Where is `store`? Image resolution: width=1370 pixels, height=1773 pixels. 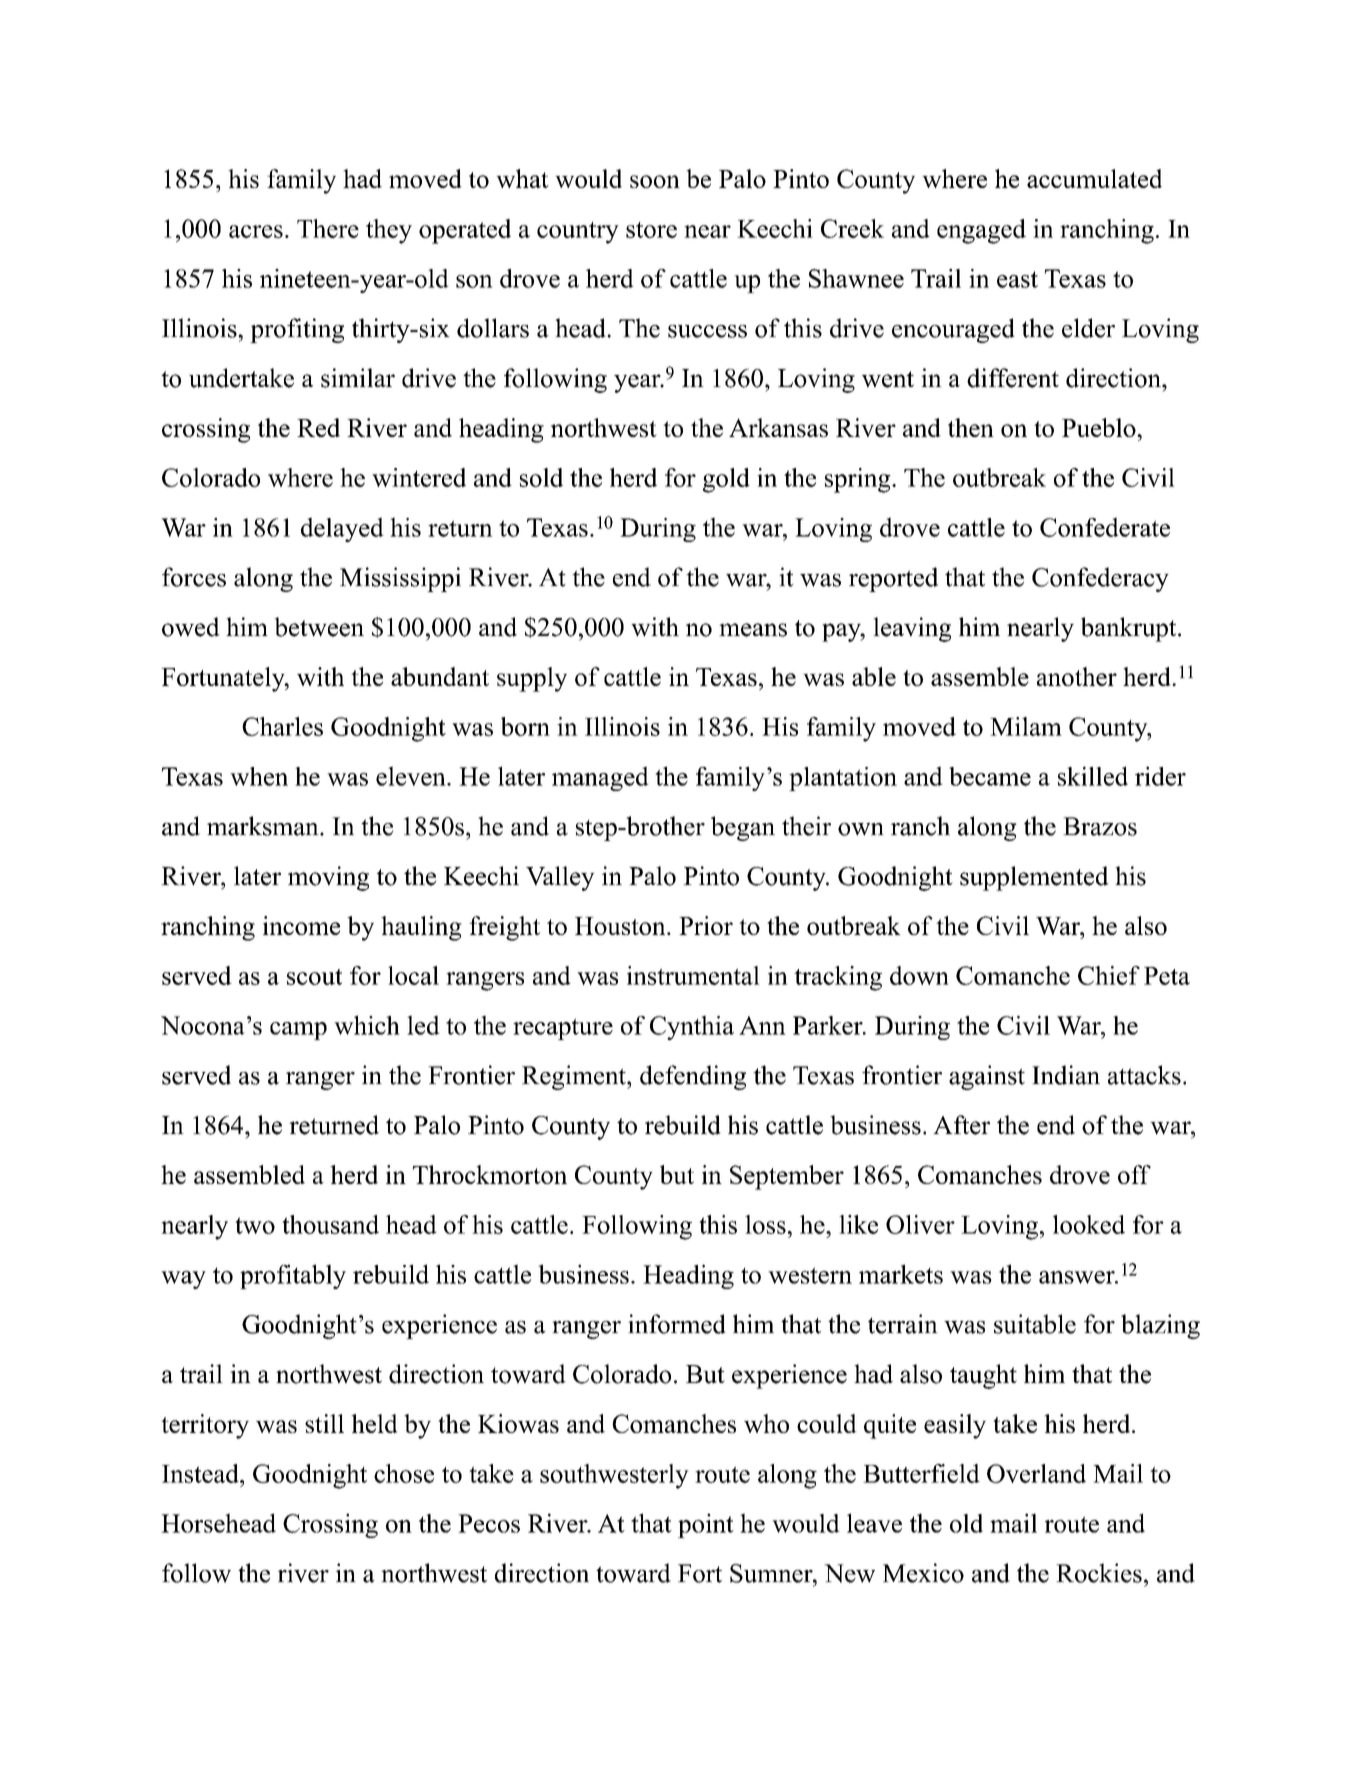
store is located at coordinates (651, 230).
